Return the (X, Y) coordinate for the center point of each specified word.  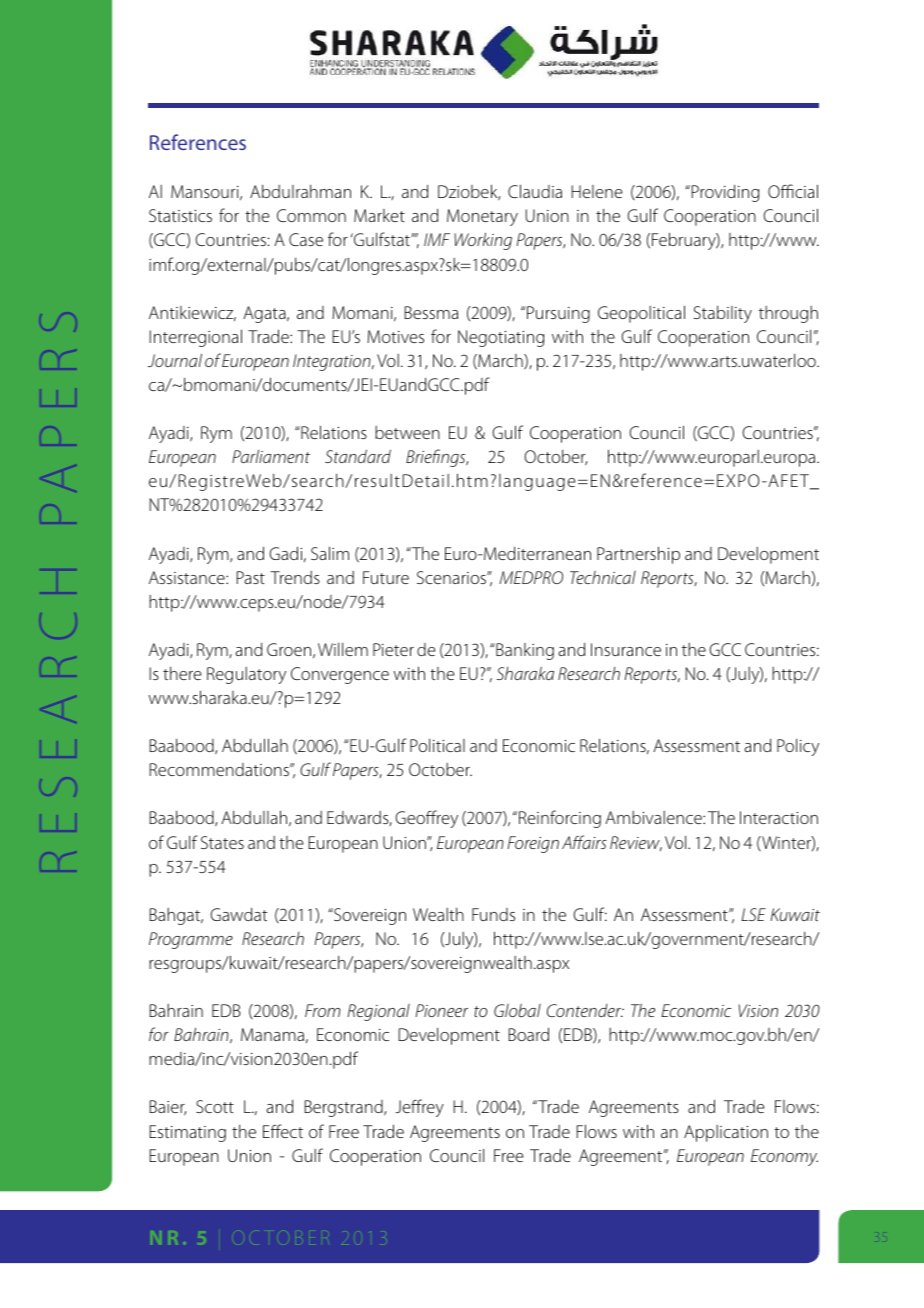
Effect (283, 1131)
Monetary (482, 217)
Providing (724, 193)
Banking (524, 651)
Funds (493, 914)
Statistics (180, 215)
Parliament (271, 456)
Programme (191, 940)
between (407, 432)
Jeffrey (419, 1108)
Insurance (626, 649)
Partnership (638, 555)
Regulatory (246, 675)
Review (636, 843)
